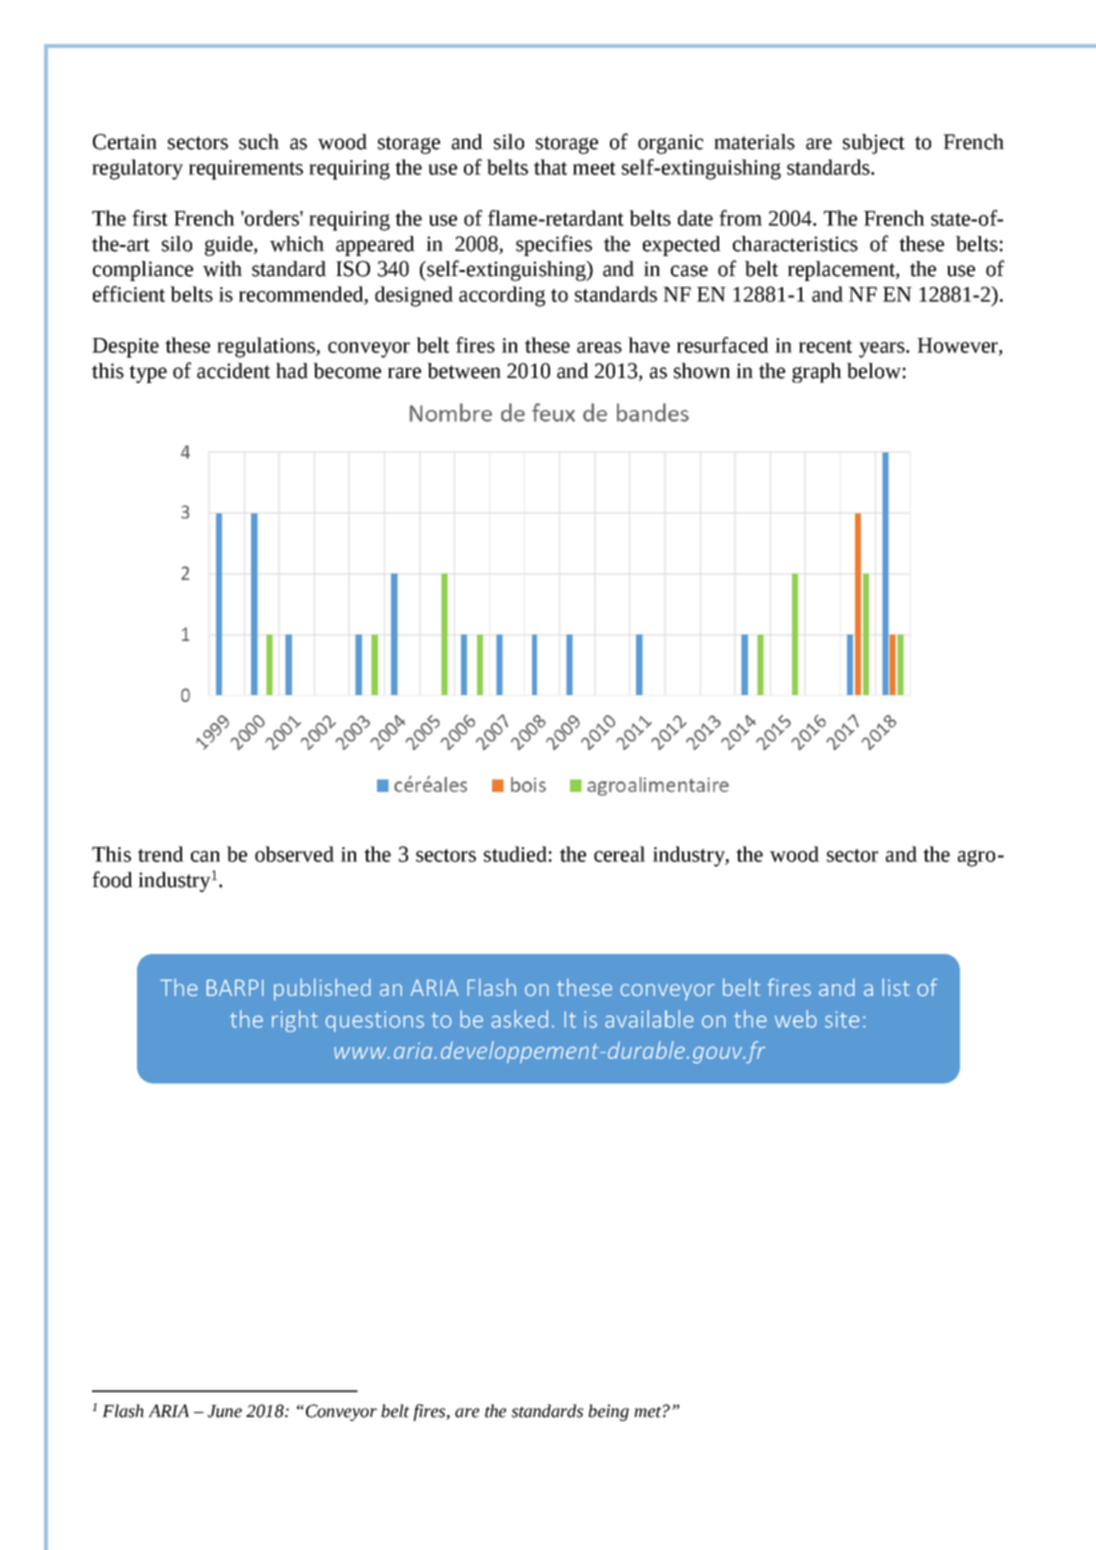 Image resolution: width=1096 pixels, height=1550 pixels. What do you see at coordinates (515, 854) in the document?
I see `studied` at bounding box center [515, 854].
